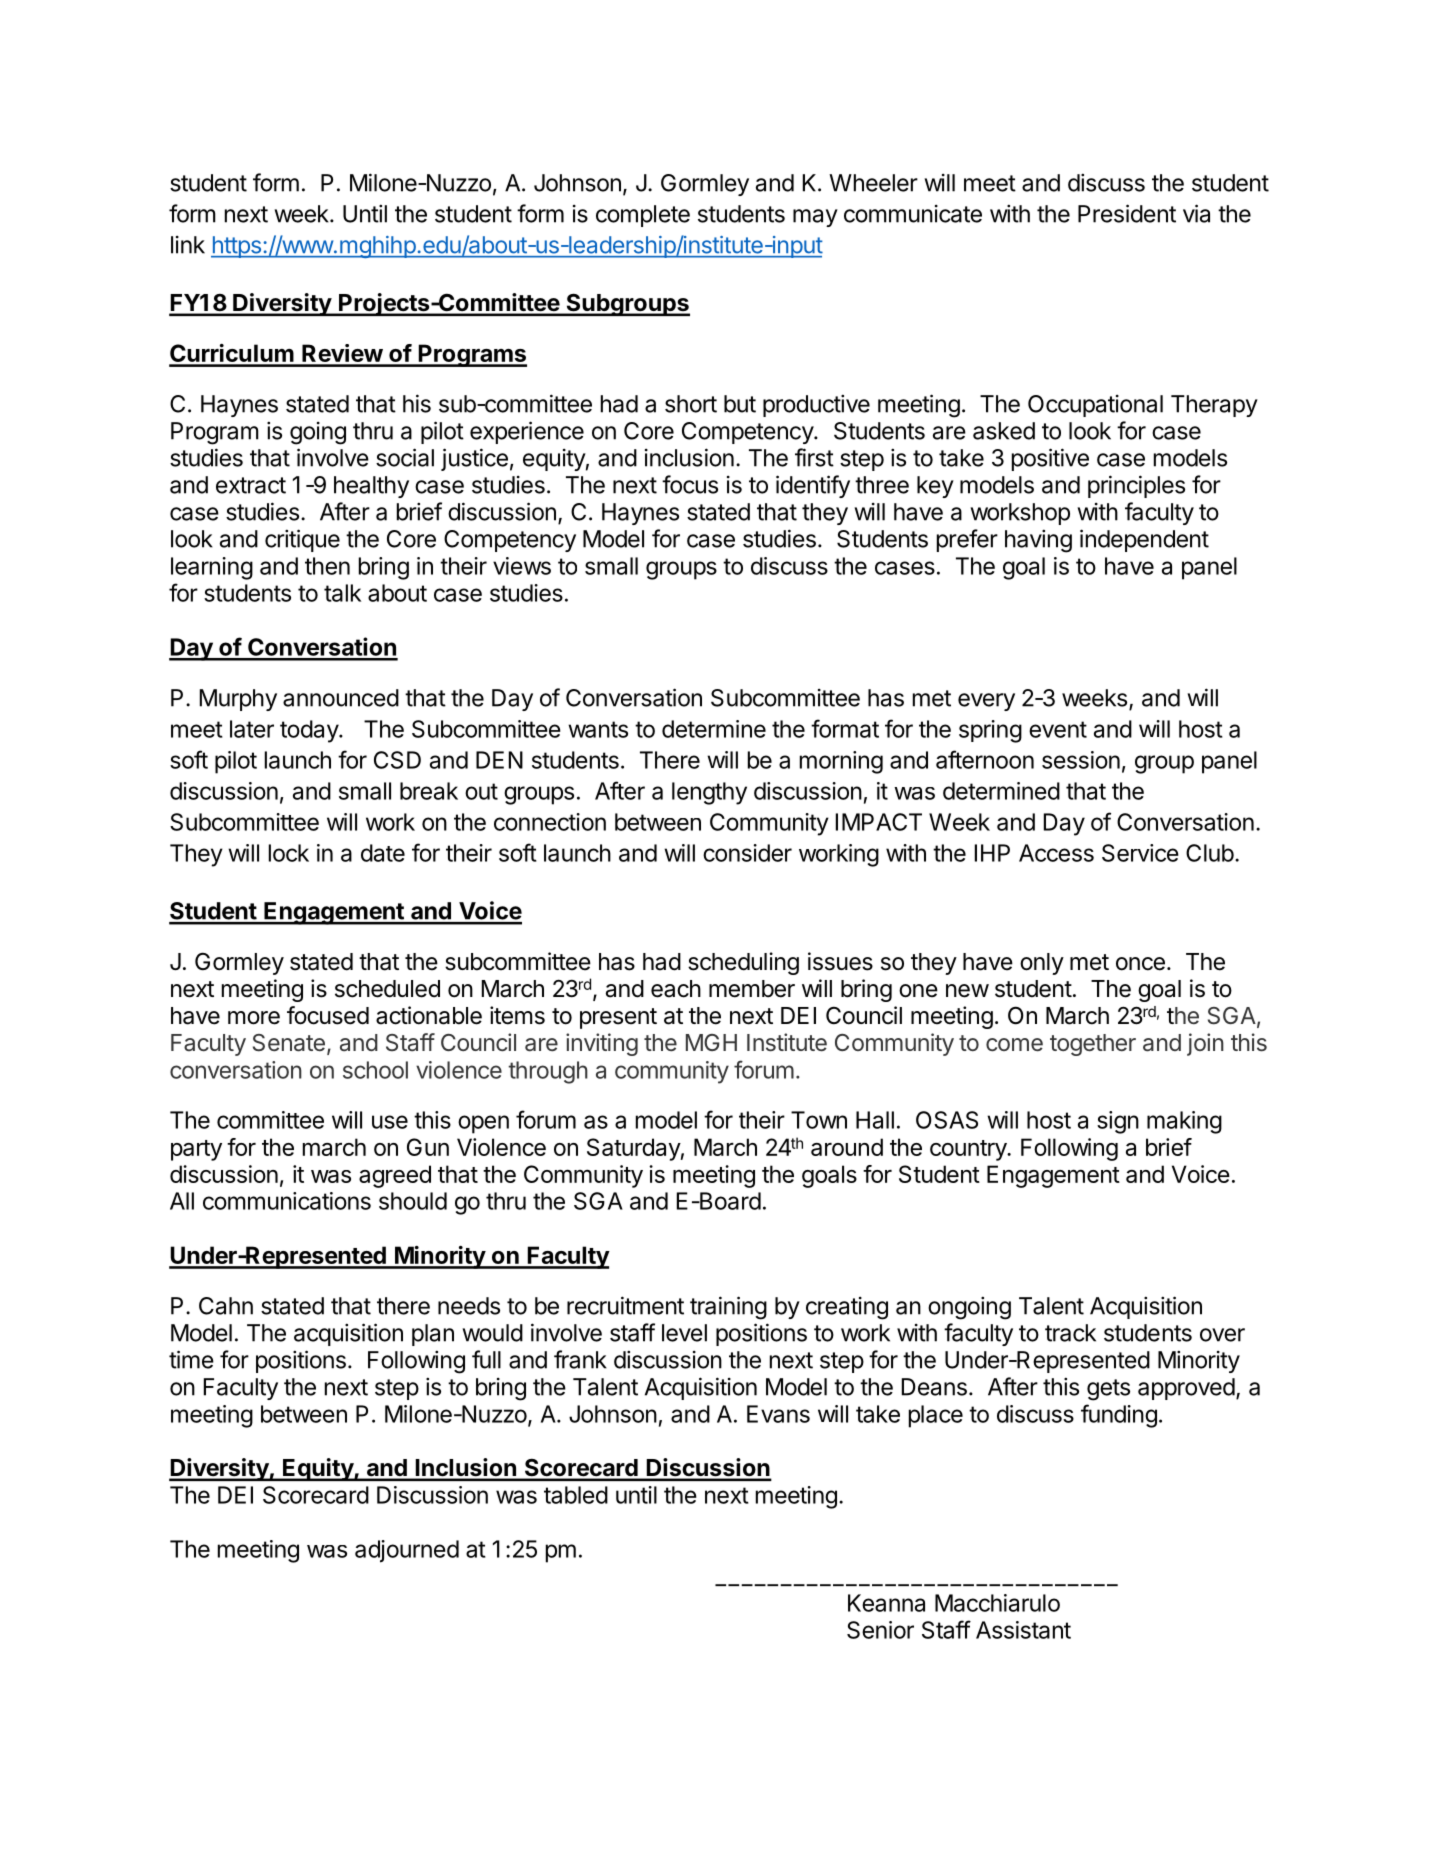  What do you see at coordinates (1144, 540) in the screenshot?
I see `independent` at bounding box center [1144, 540].
